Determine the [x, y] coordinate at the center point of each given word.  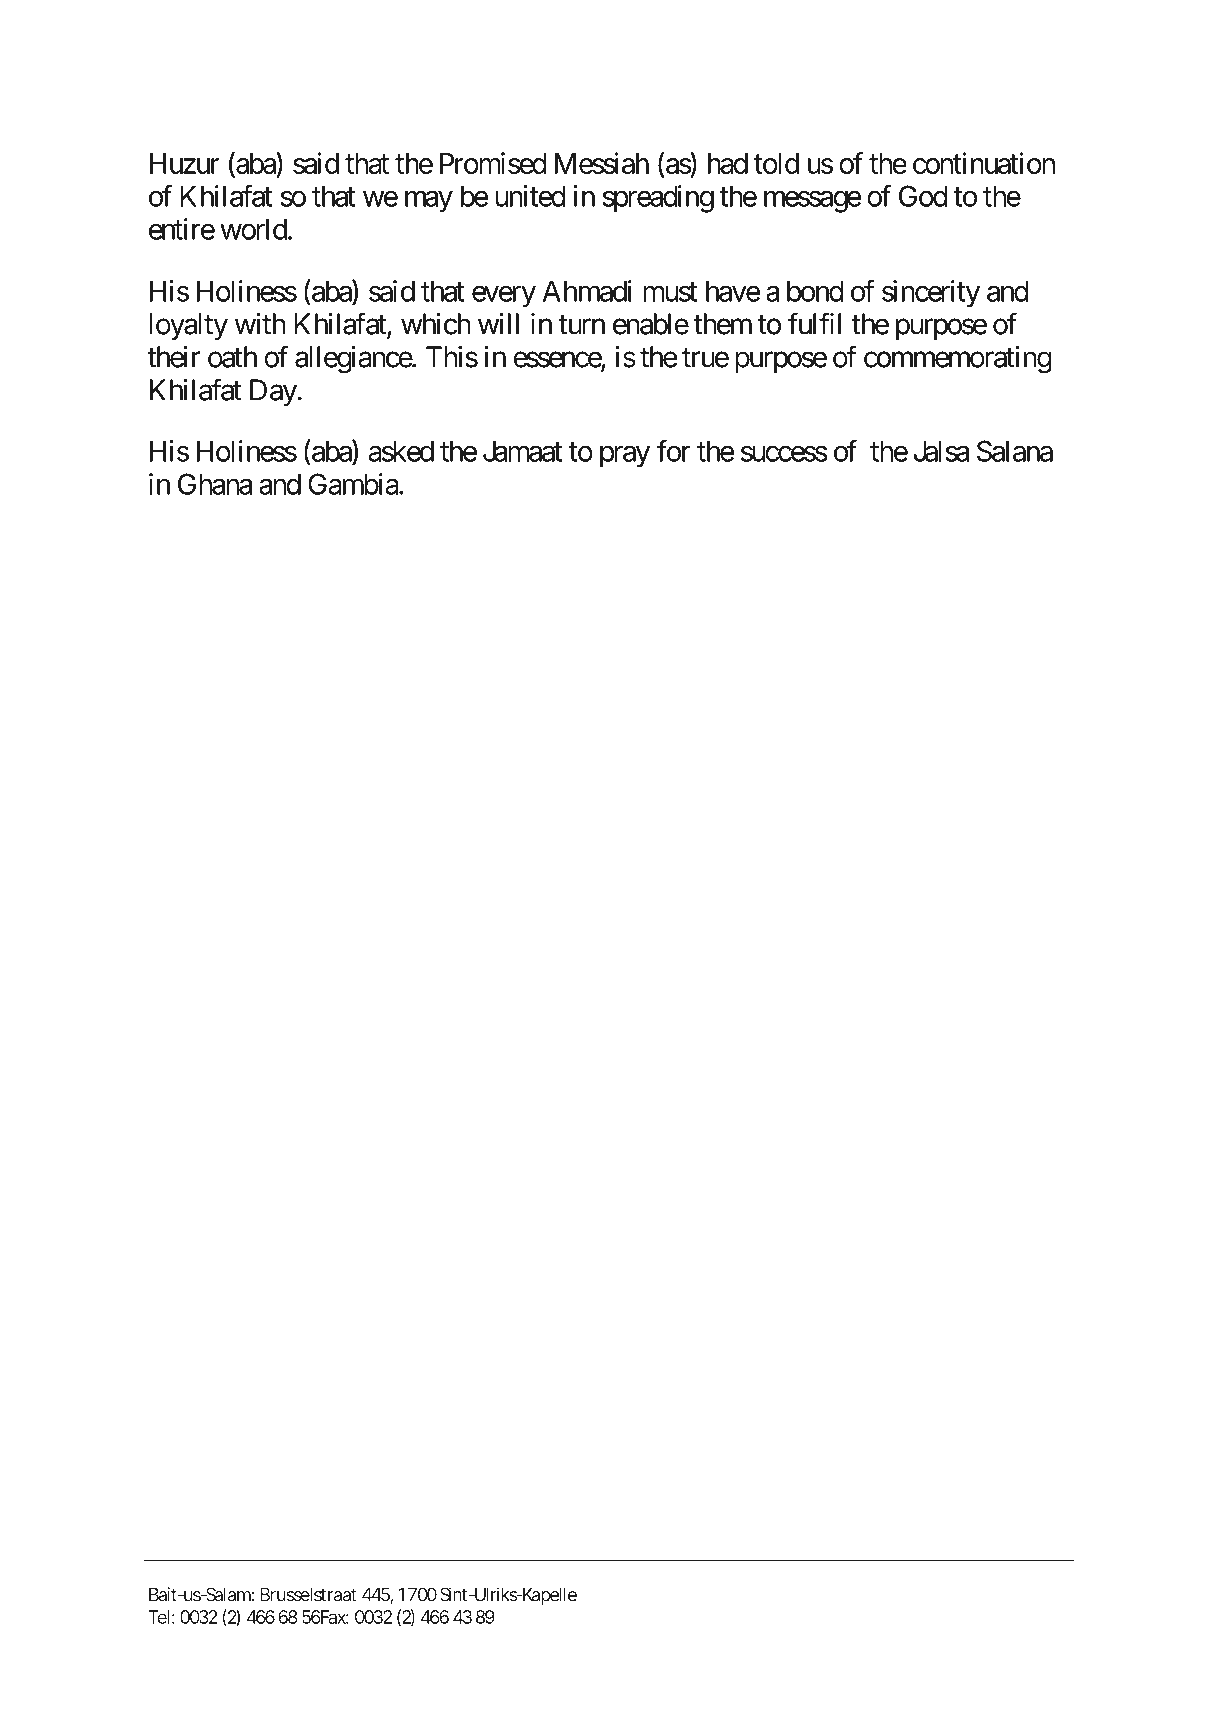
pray [625, 457]
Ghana [215, 484]
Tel [158, 1617]
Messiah [602, 163]
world [253, 229]
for [674, 451]
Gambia [354, 484]
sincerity [931, 294]
